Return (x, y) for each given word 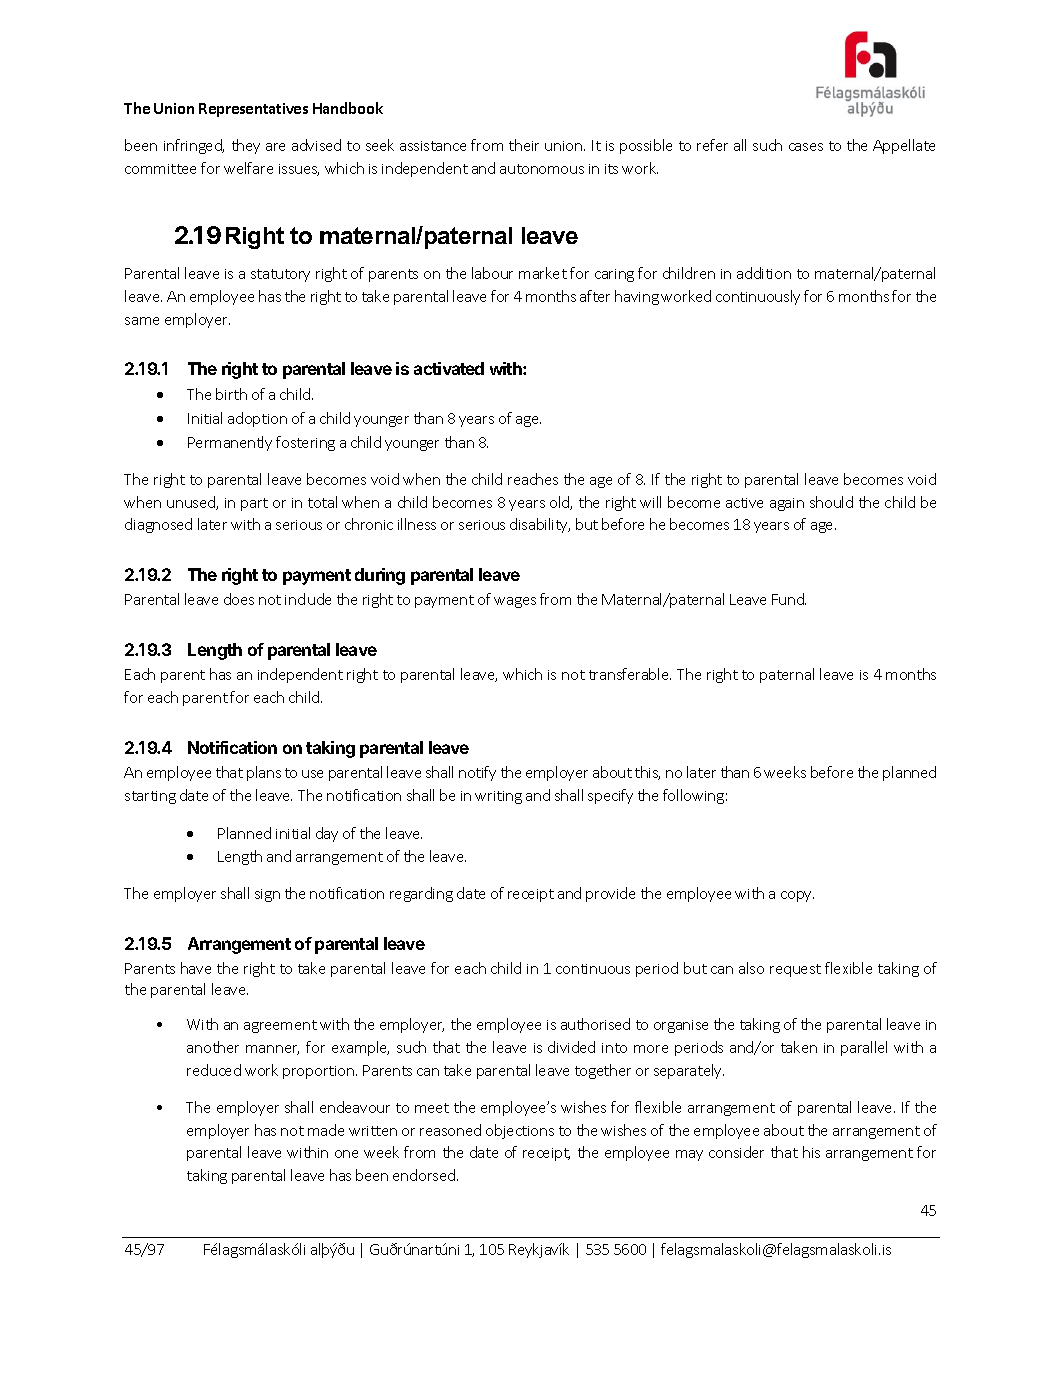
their (524, 145)
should (831, 502)
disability (540, 525)
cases (806, 147)
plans (264, 773)
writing (498, 797)
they (246, 146)
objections (520, 1131)
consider (736, 1152)
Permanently (230, 443)
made (326, 1130)
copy (797, 896)
